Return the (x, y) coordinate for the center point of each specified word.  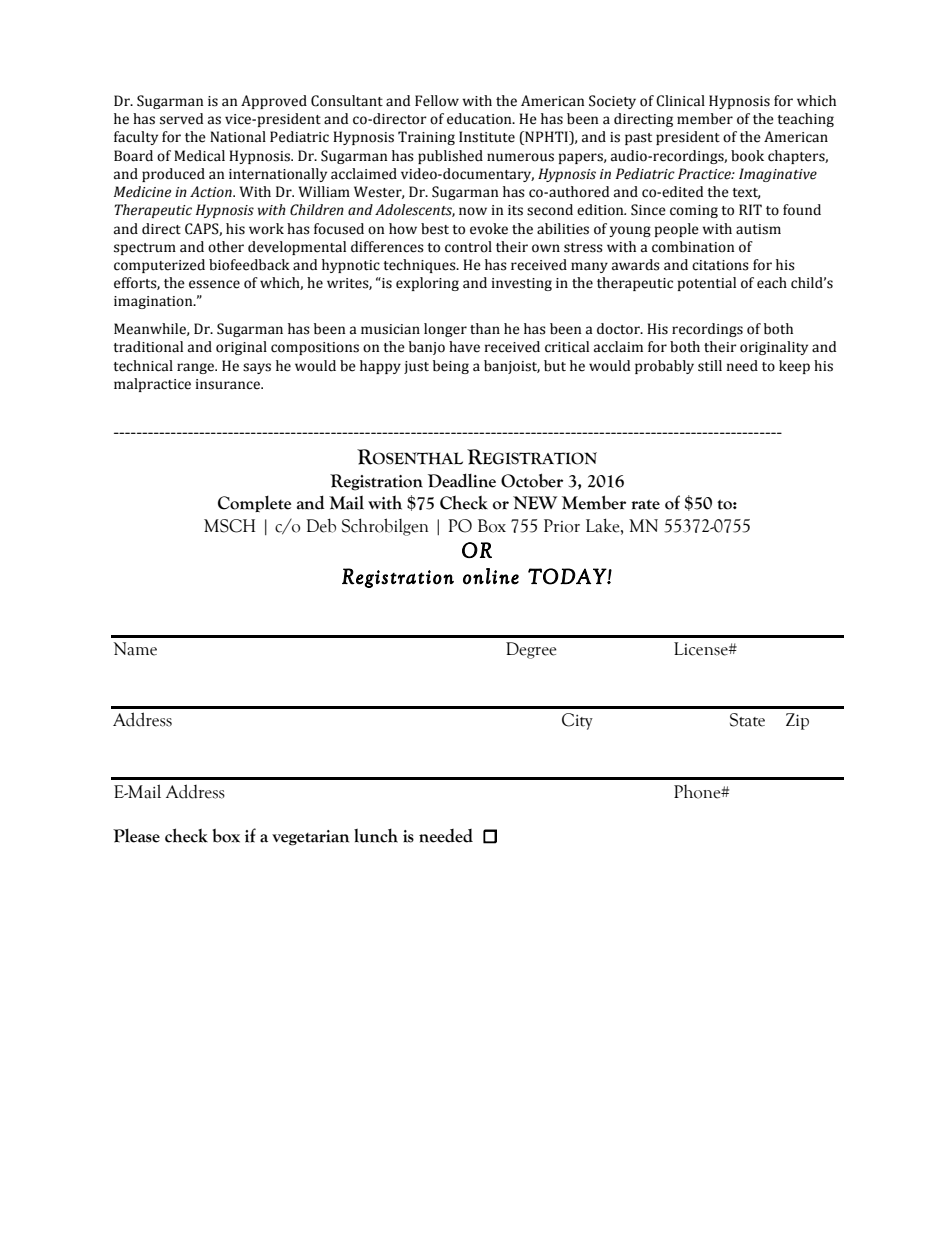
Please (136, 836)
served (181, 119)
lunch (376, 835)
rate (645, 504)
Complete (254, 504)
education (480, 119)
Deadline (462, 480)
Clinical (680, 101)
